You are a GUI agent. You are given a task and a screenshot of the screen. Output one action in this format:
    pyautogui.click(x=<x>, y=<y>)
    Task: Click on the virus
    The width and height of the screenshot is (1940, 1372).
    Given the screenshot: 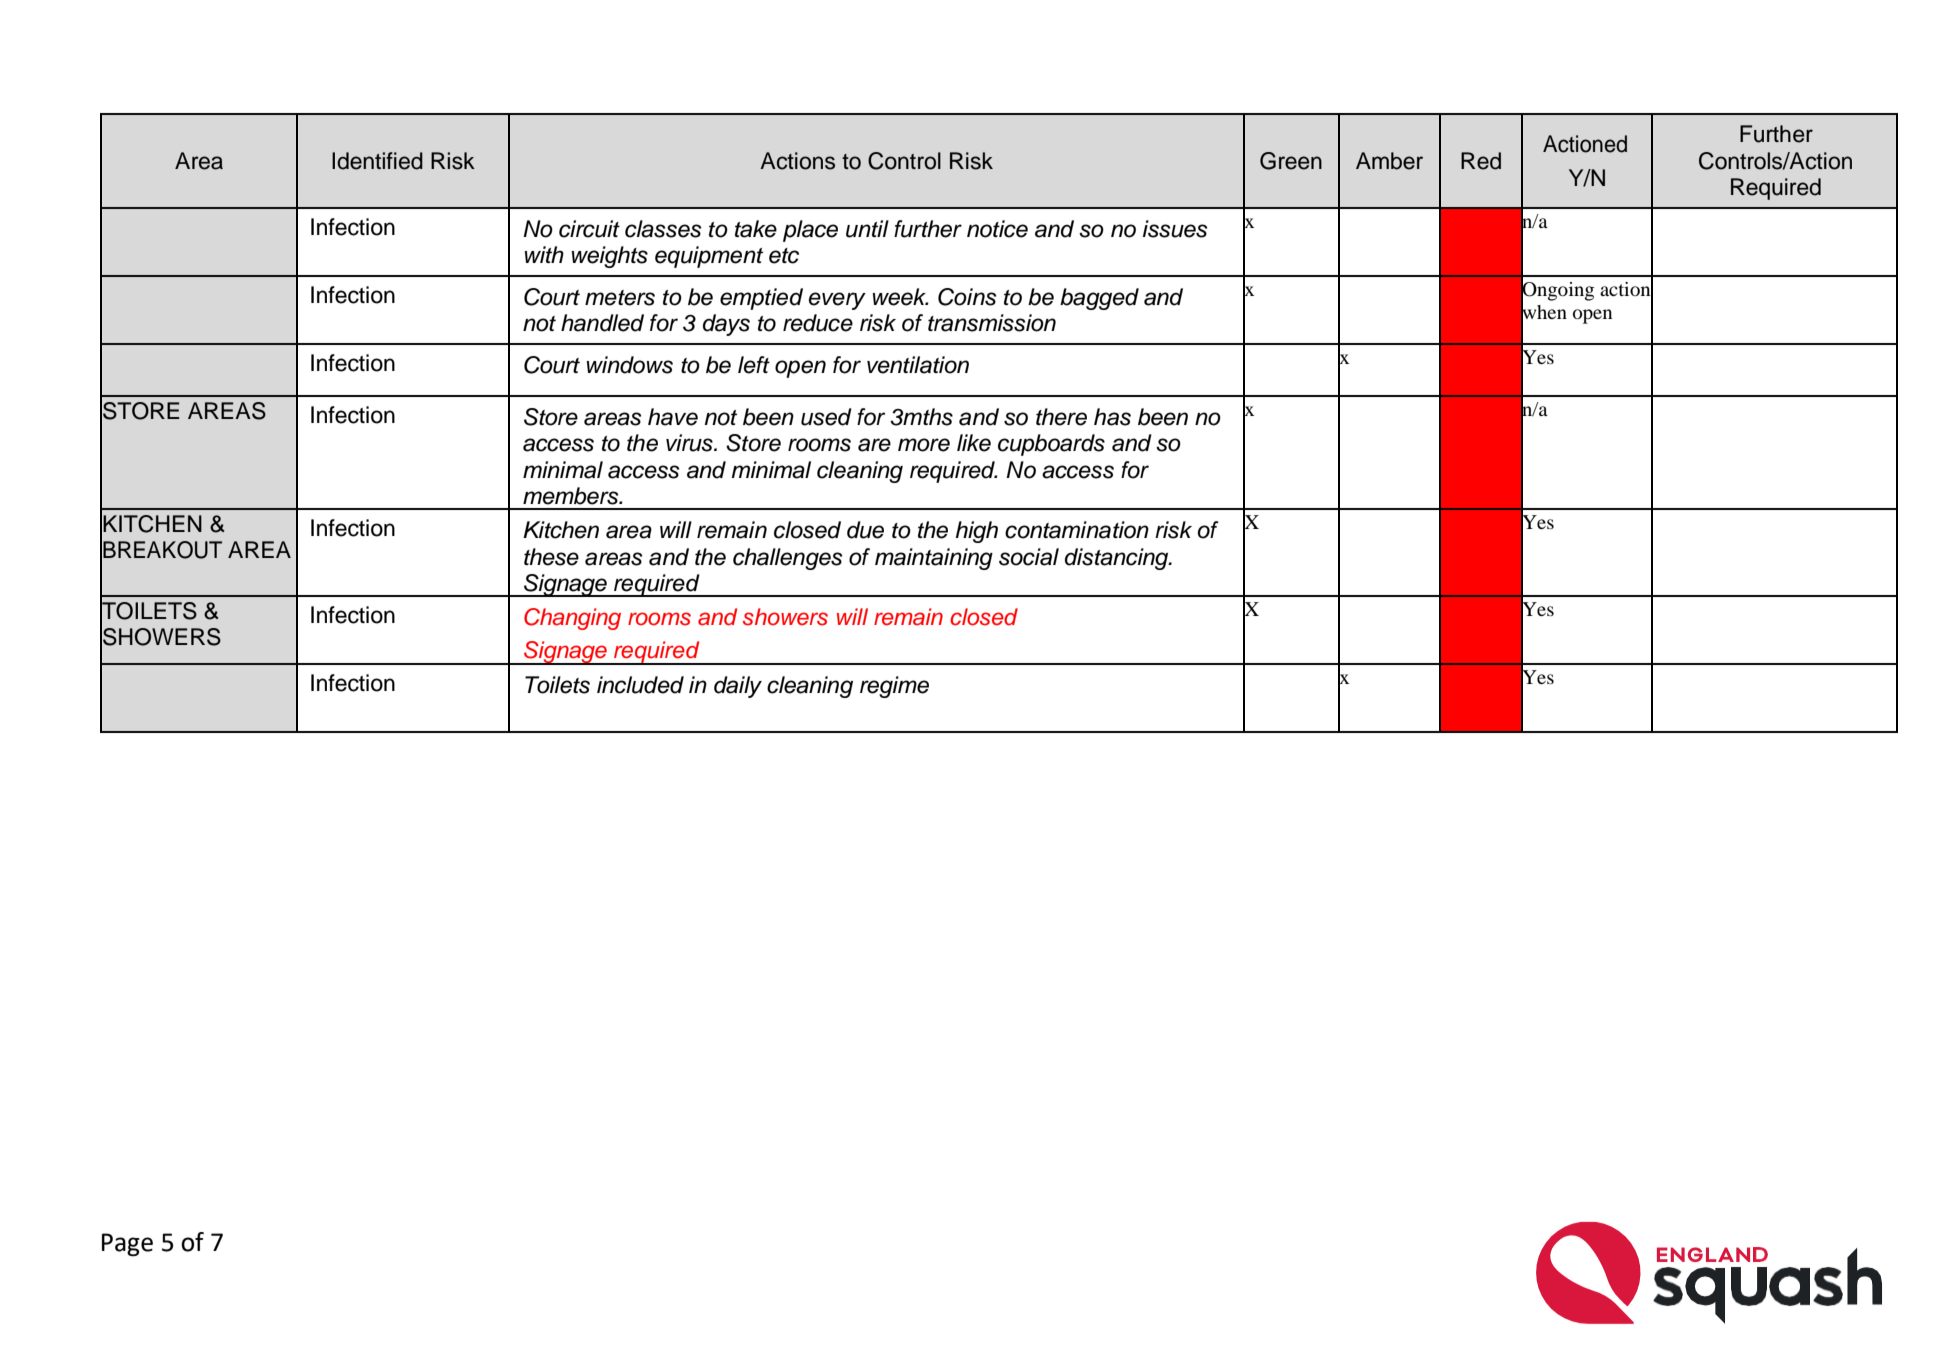 What is the action you would take?
    pyautogui.click(x=690, y=443)
